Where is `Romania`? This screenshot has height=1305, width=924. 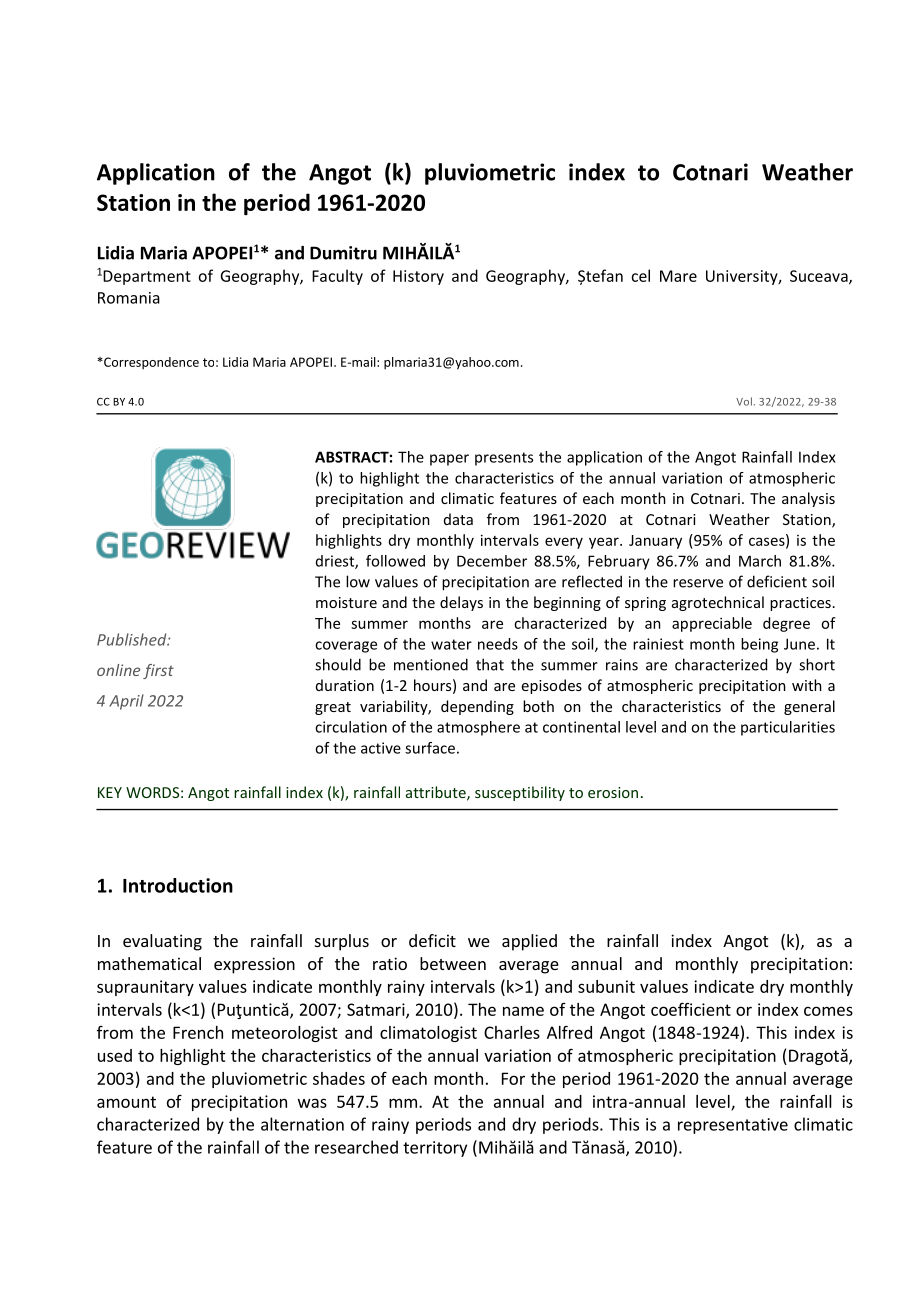
Romania is located at coordinates (129, 298).
